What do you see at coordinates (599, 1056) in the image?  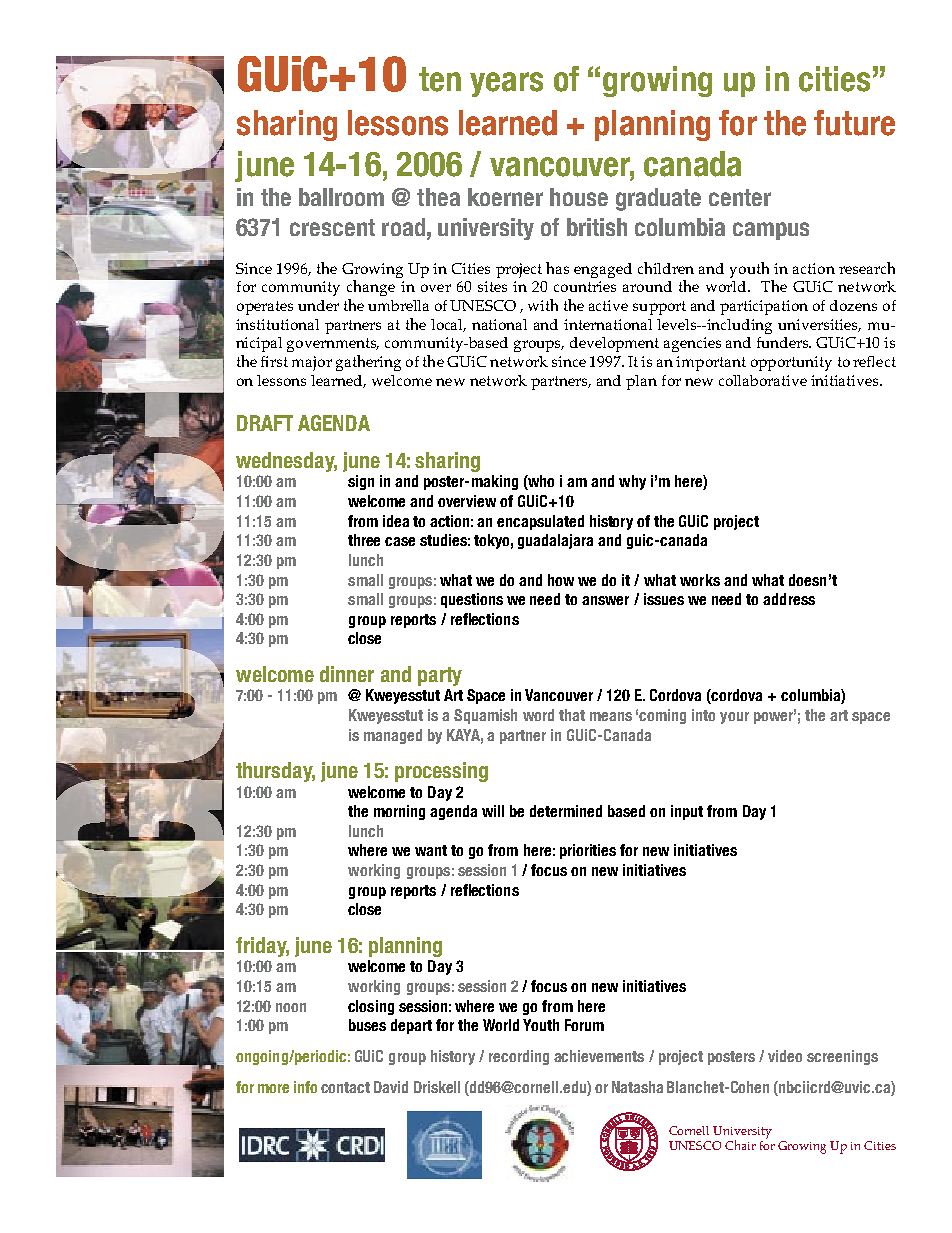 I see `achievements` at bounding box center [599, 1056].
